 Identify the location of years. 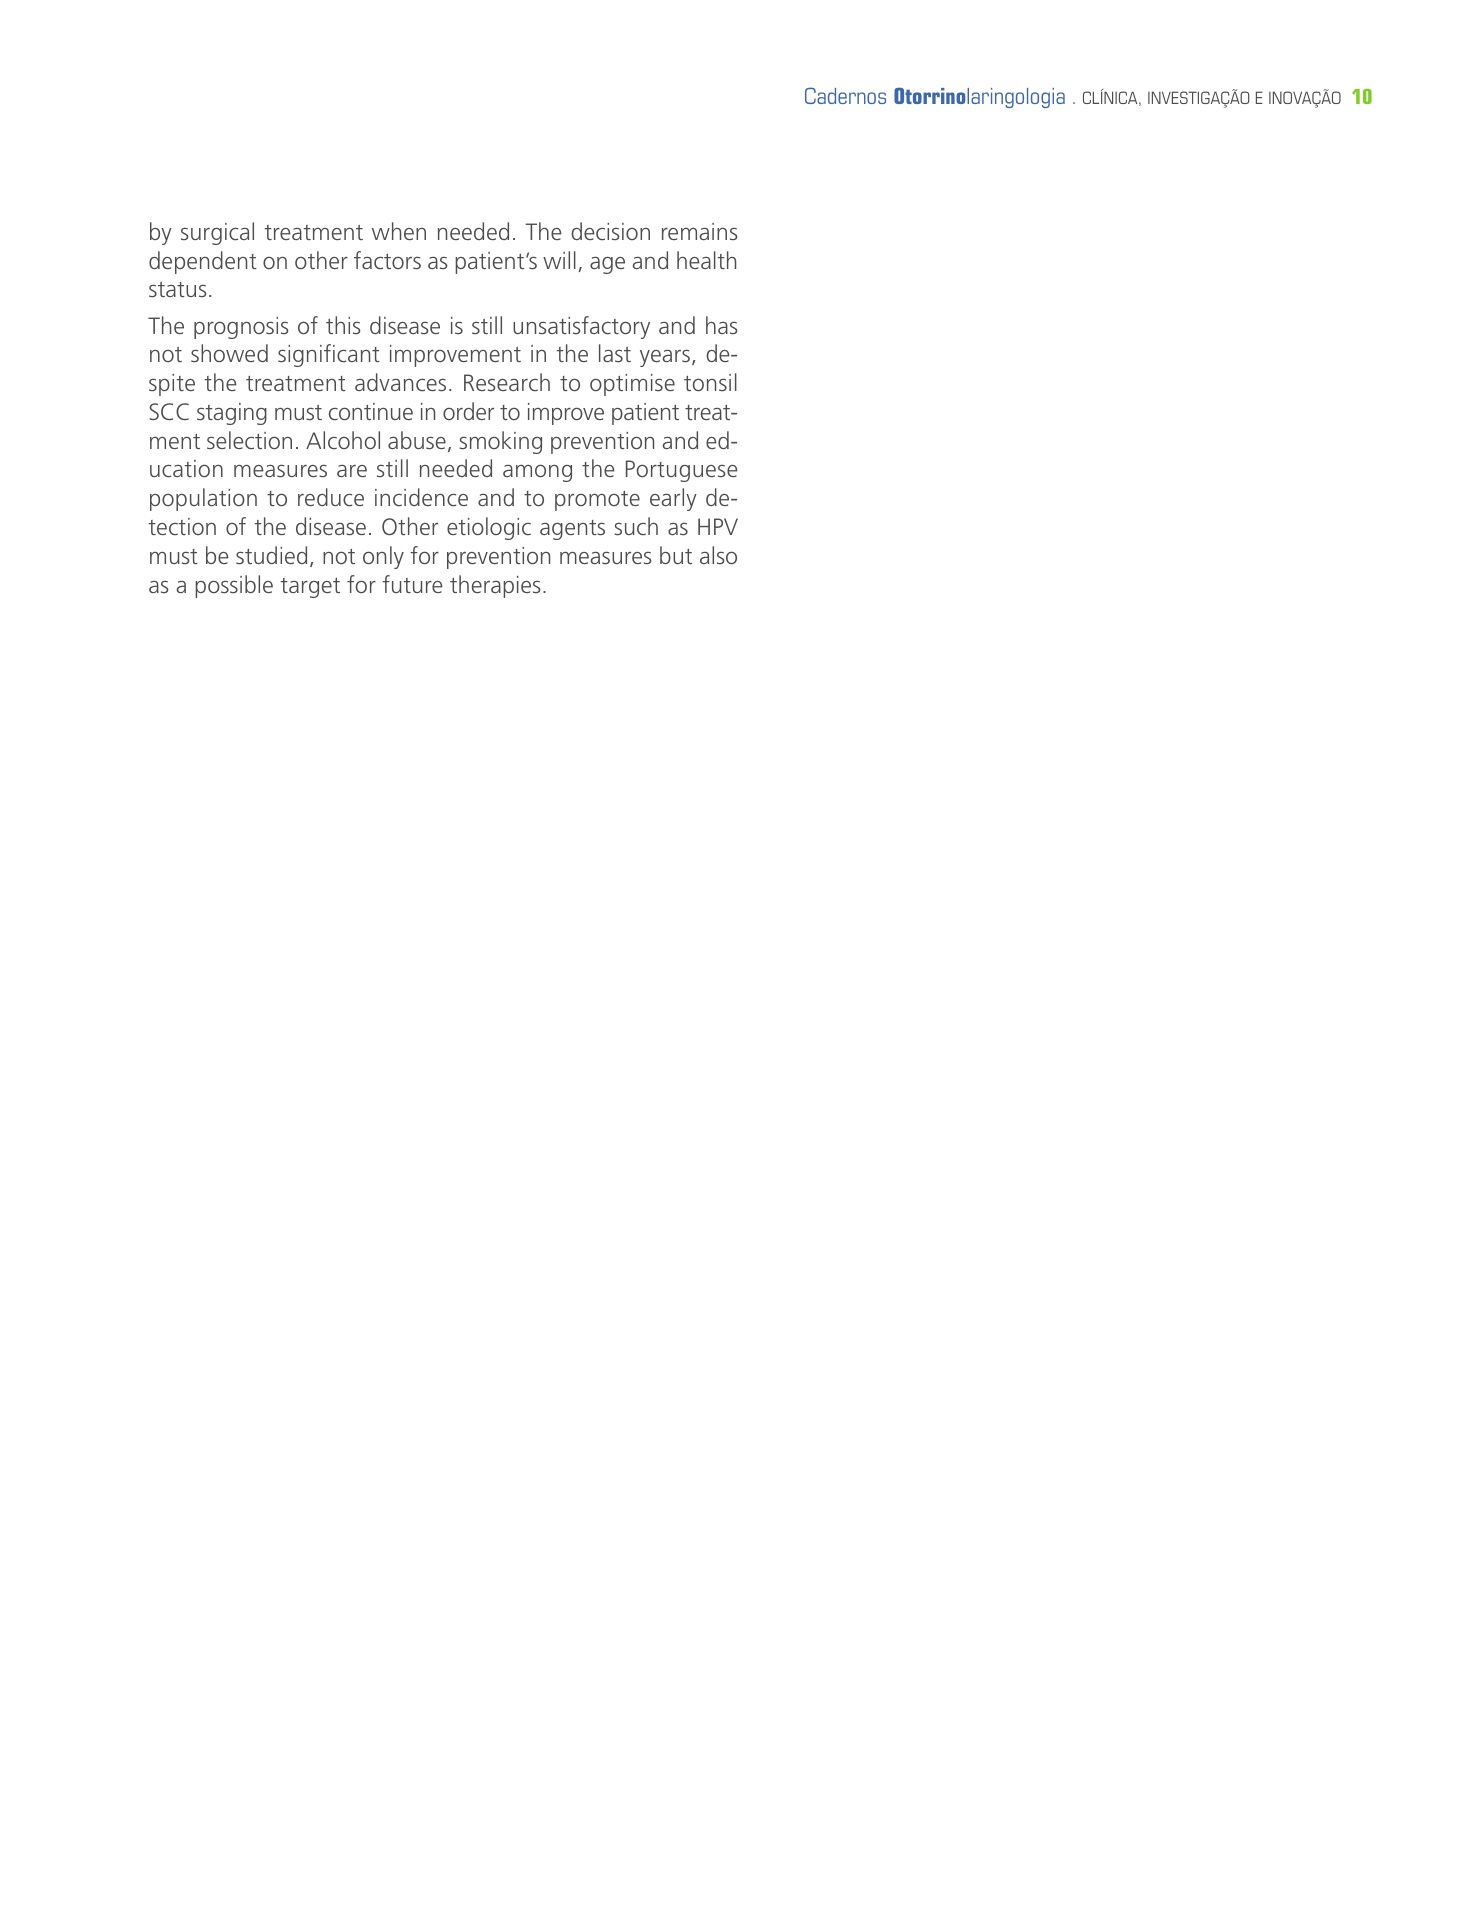
(665, 358).
